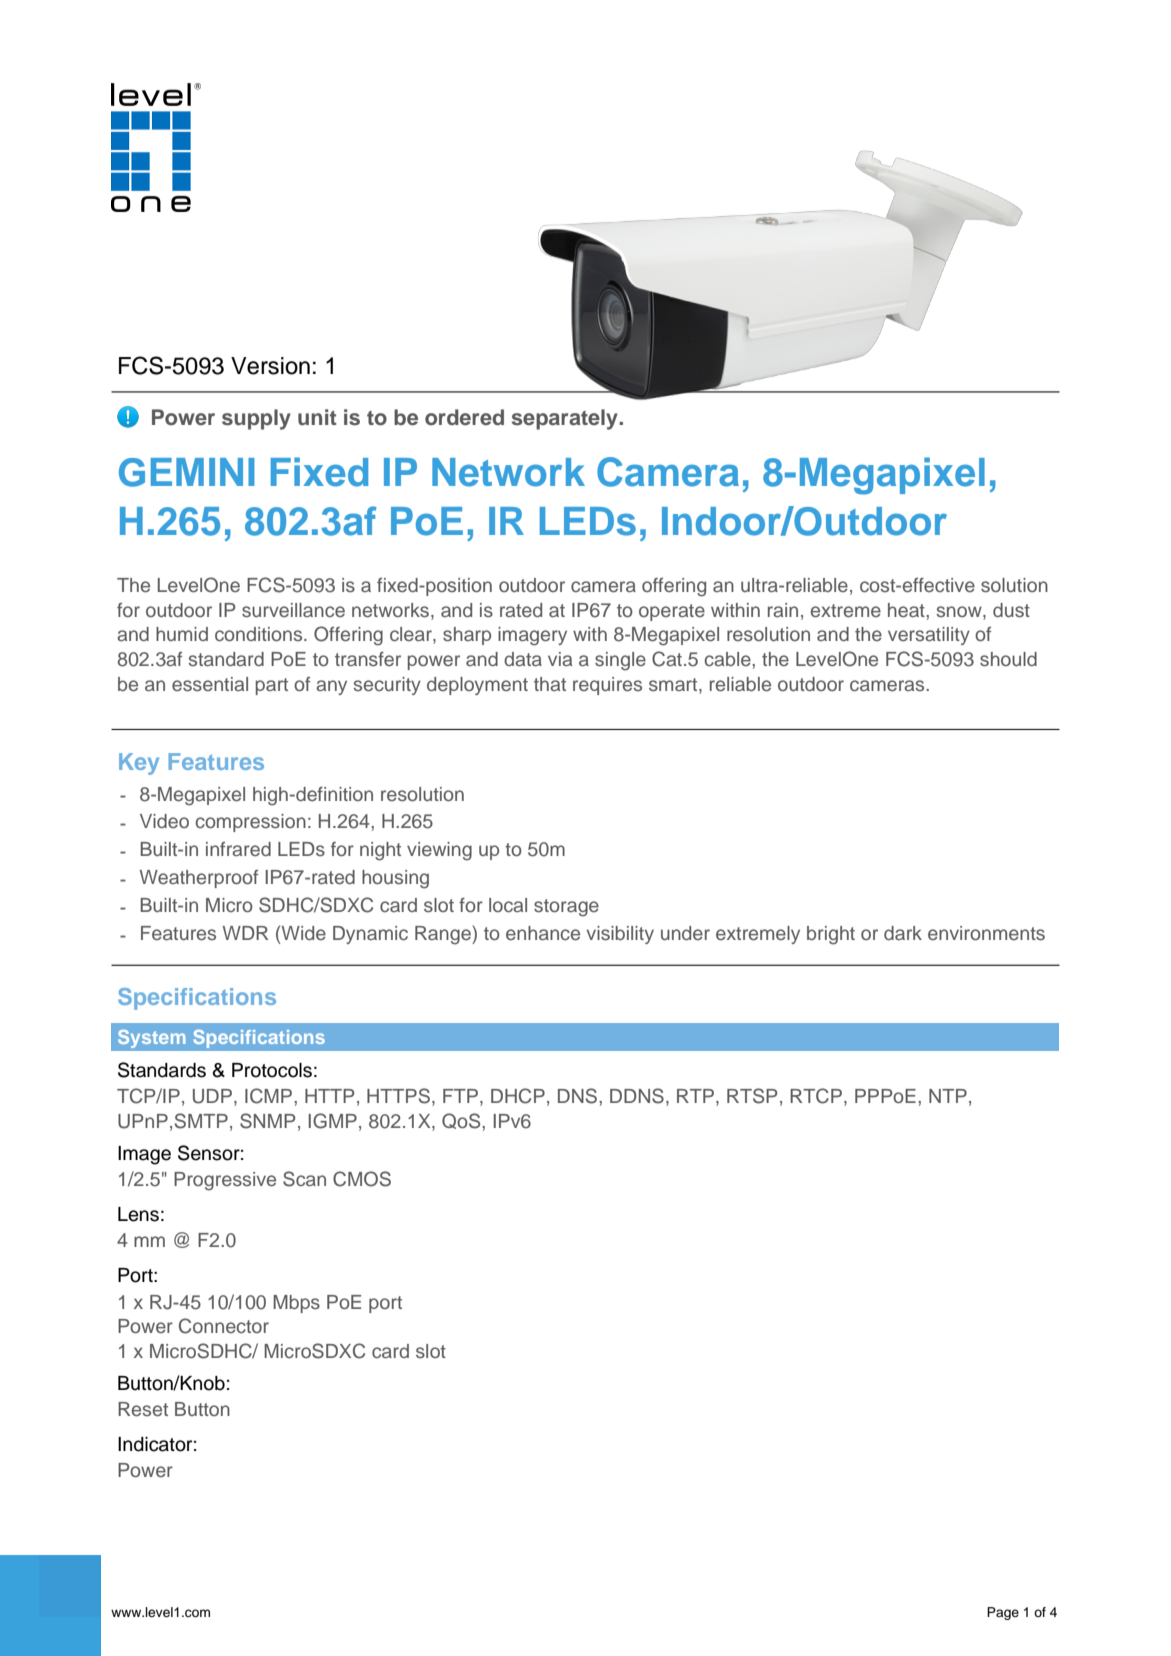 The height and width of the screenshot is (1656, 1171). What do you see at coordinates (1003, 1613) in the screenshot?
I see `Page` at bounding box center [1003, 1613].
